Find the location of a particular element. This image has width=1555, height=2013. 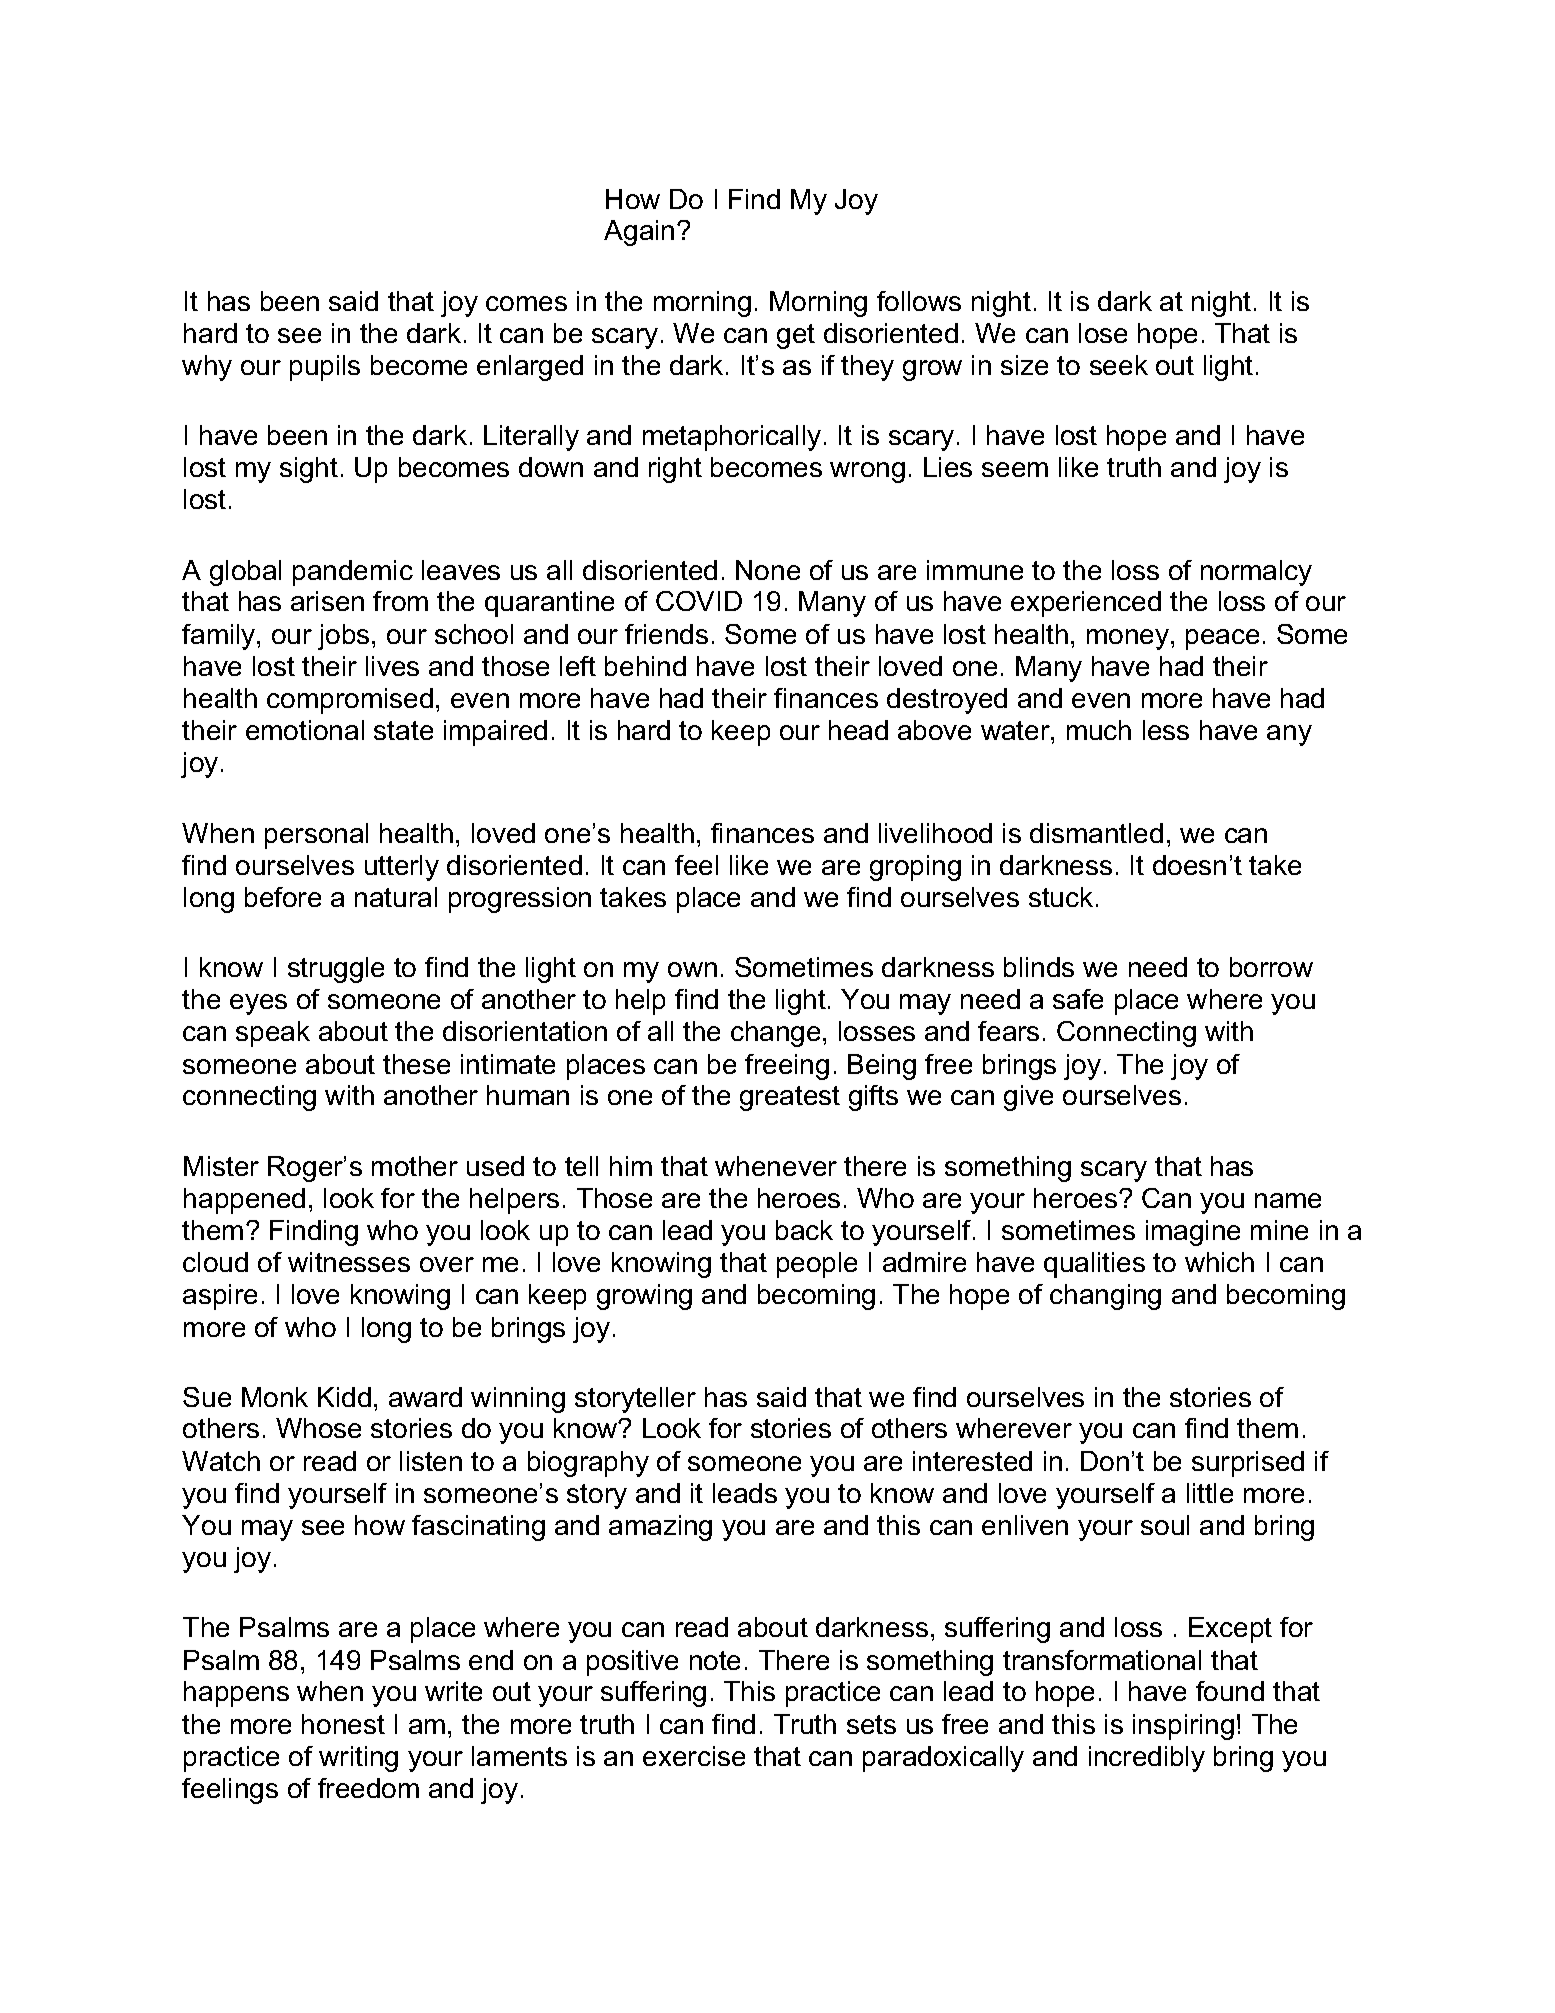

get is located at coordinates (796, 336).
